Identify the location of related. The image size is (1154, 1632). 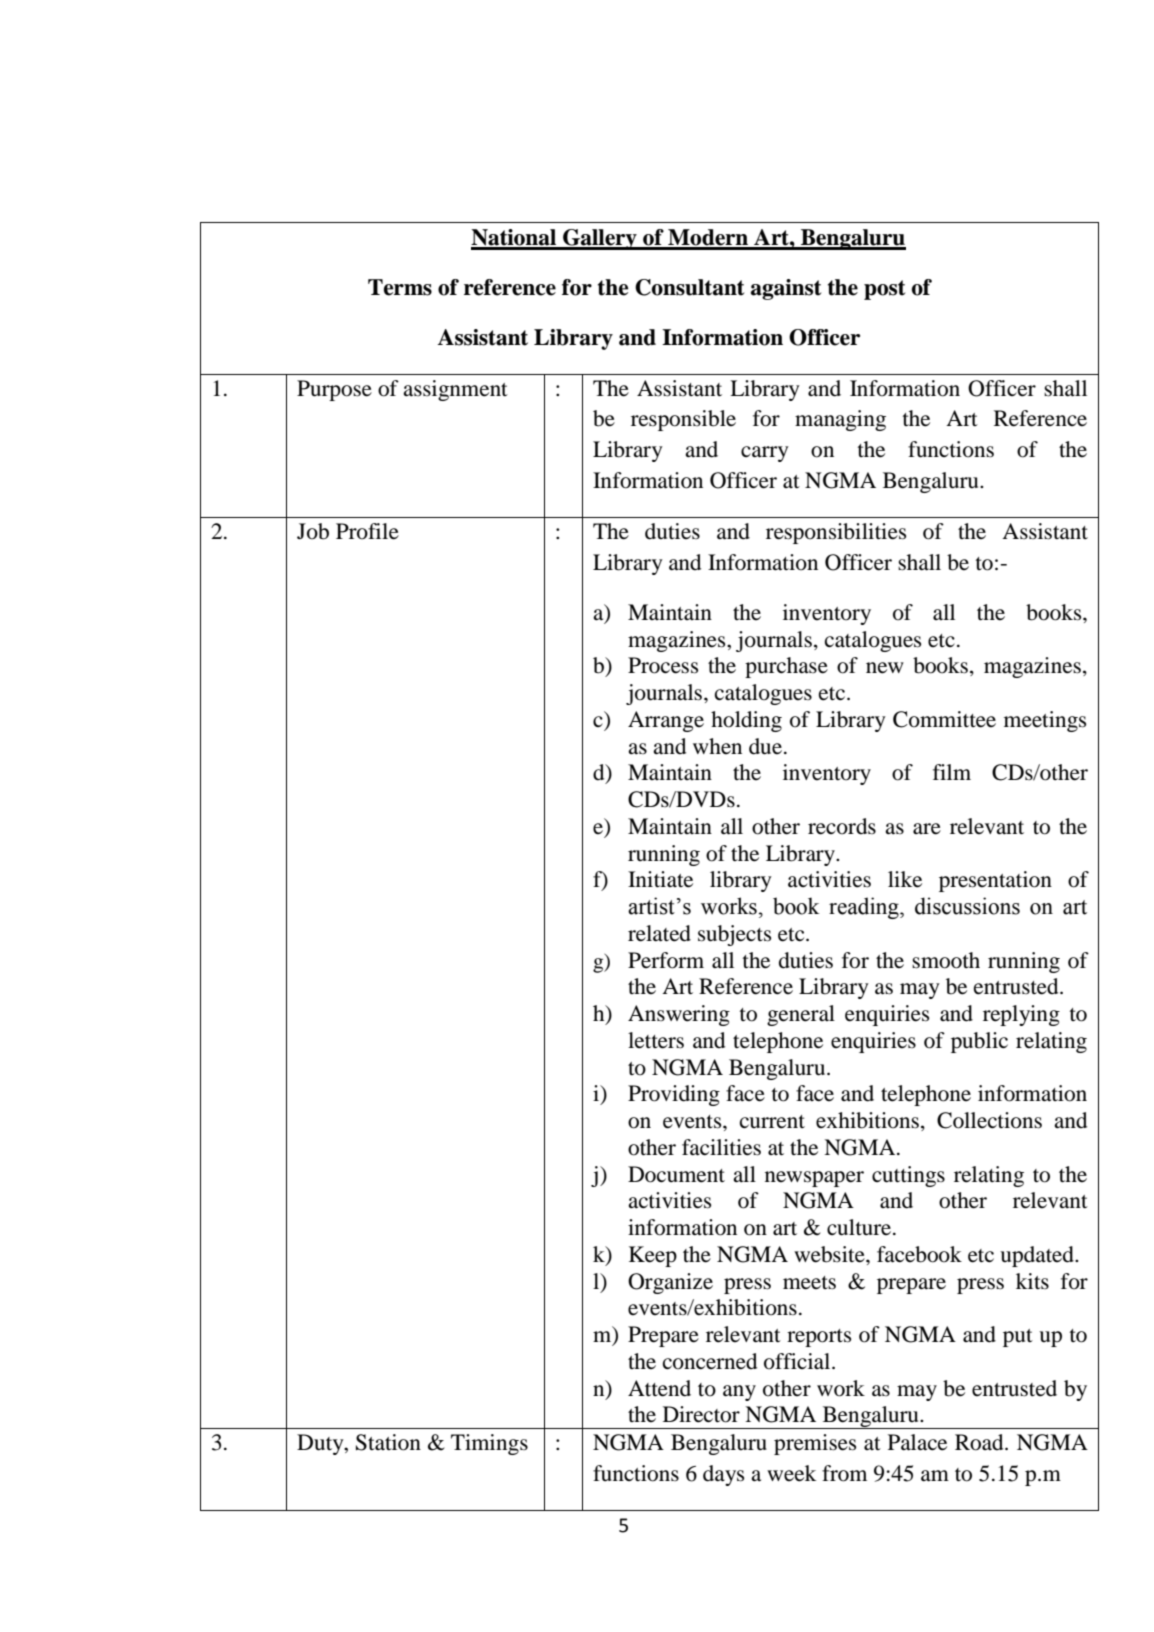
(659, 933).
